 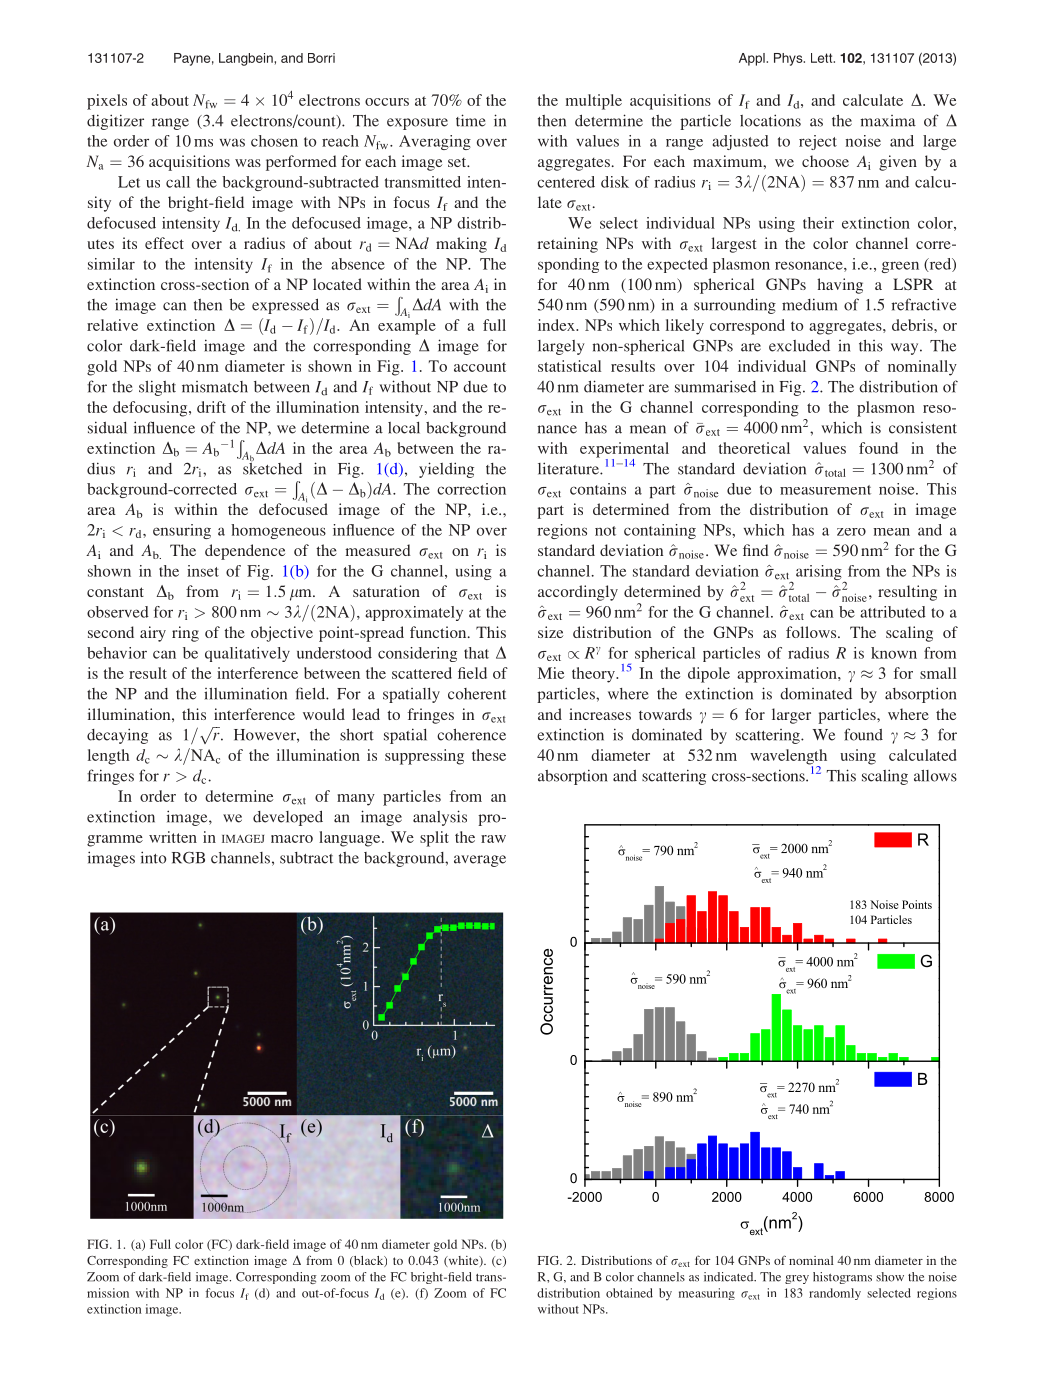 I want to click on histograms, so click(x=842, y=1278).
